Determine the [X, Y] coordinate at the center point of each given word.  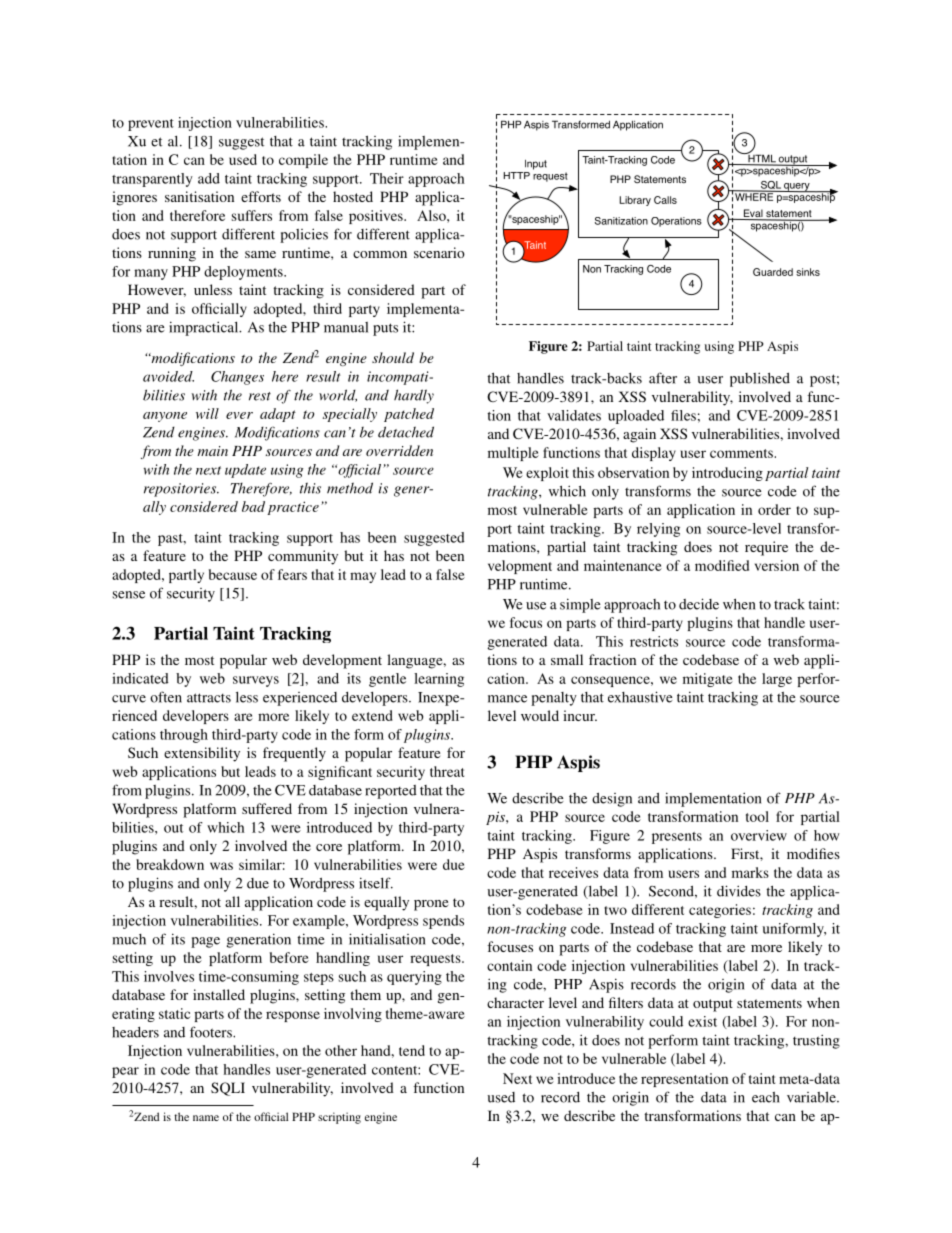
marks [750, 872]
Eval [753, 214]
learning [439, 680]
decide [699, 604]
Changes [237, 378]
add [209, 178]
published [760, 379]
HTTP [517, 175]
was [221, 866]
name [206, 1118]
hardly [414, 396]
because [233, 574]
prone [431, 905]
